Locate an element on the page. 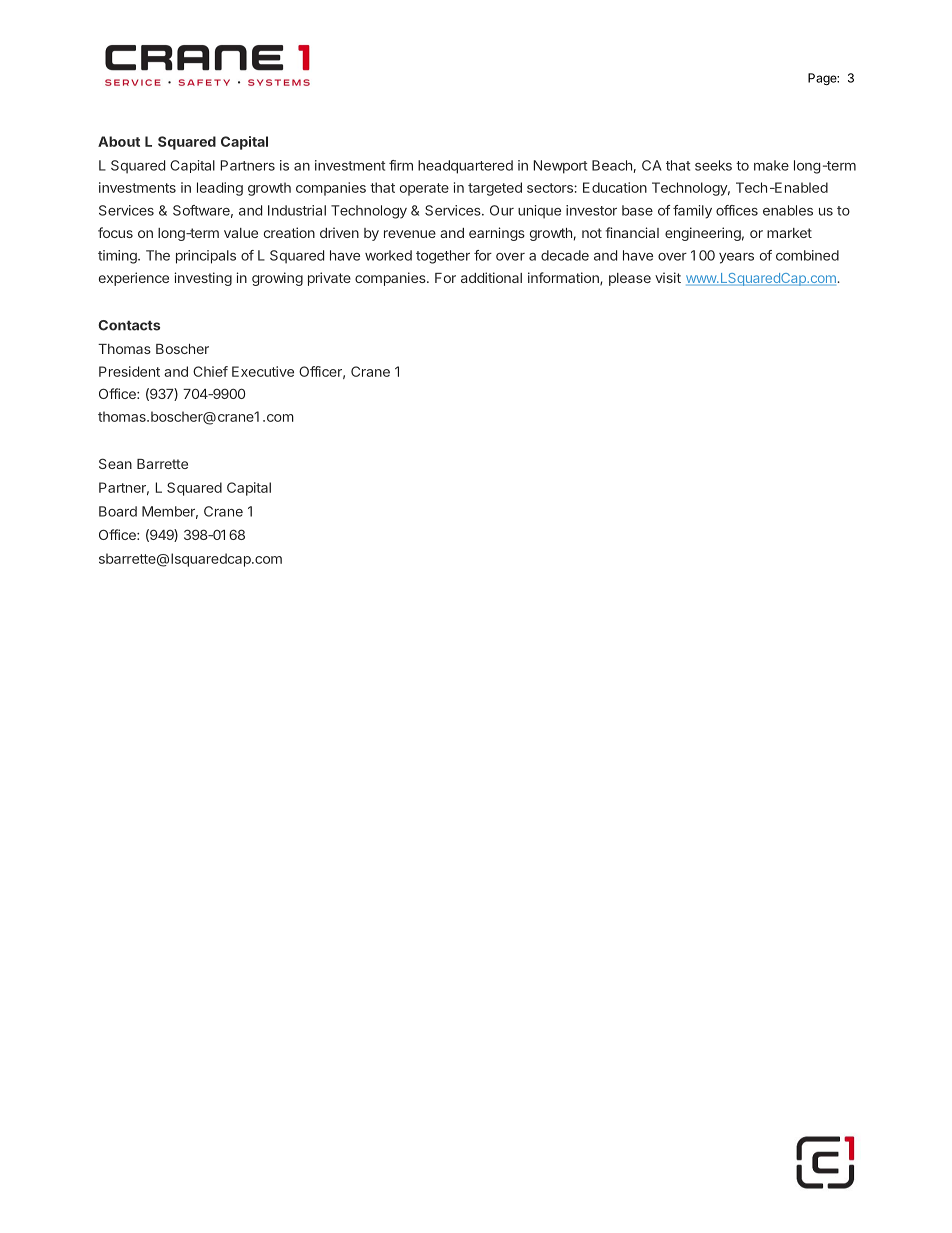  About is located at coordinates (119, 141).
